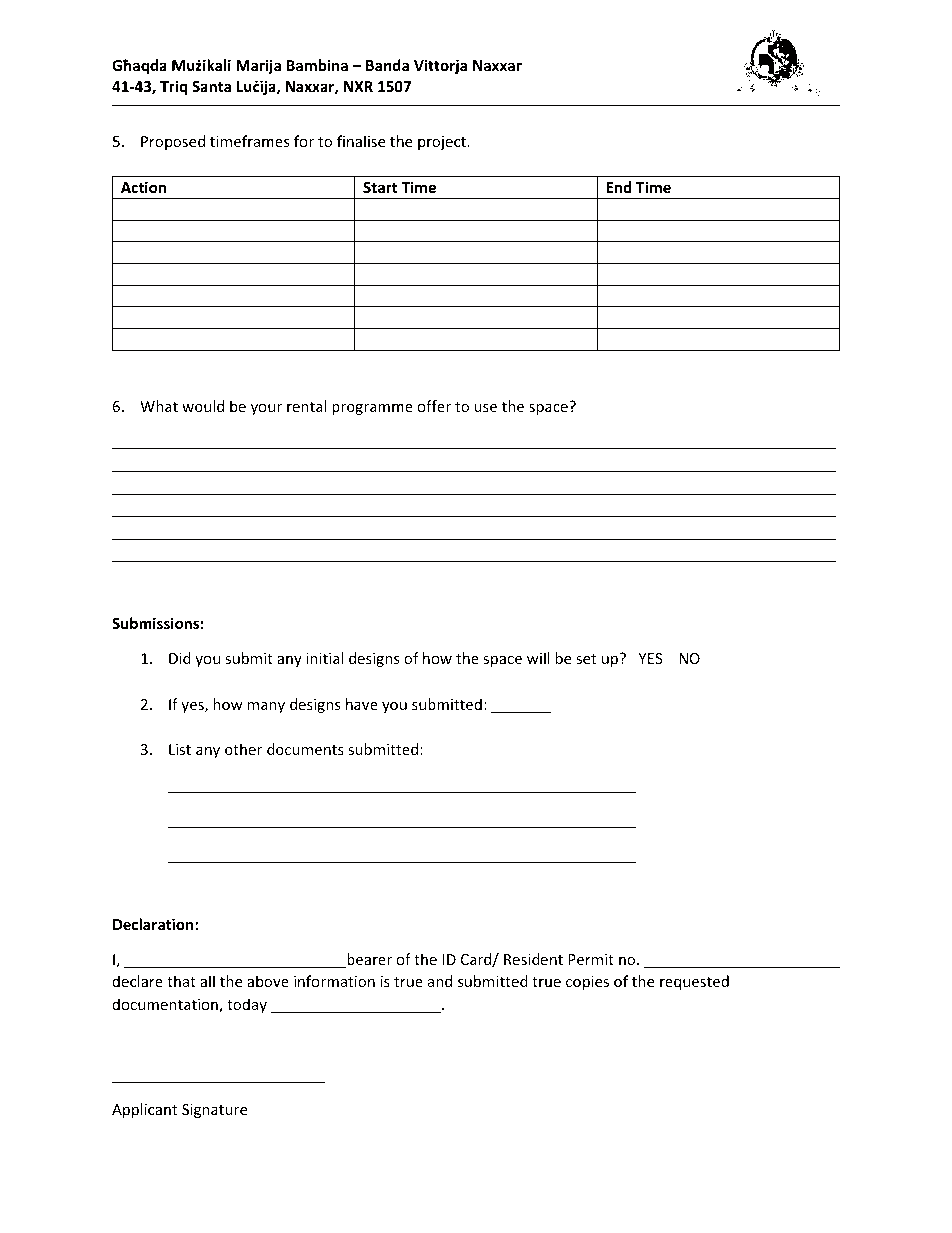  What do you see at coordinates (434, 406) in the document?
I see `offer` at bounding box center [434, 406].
